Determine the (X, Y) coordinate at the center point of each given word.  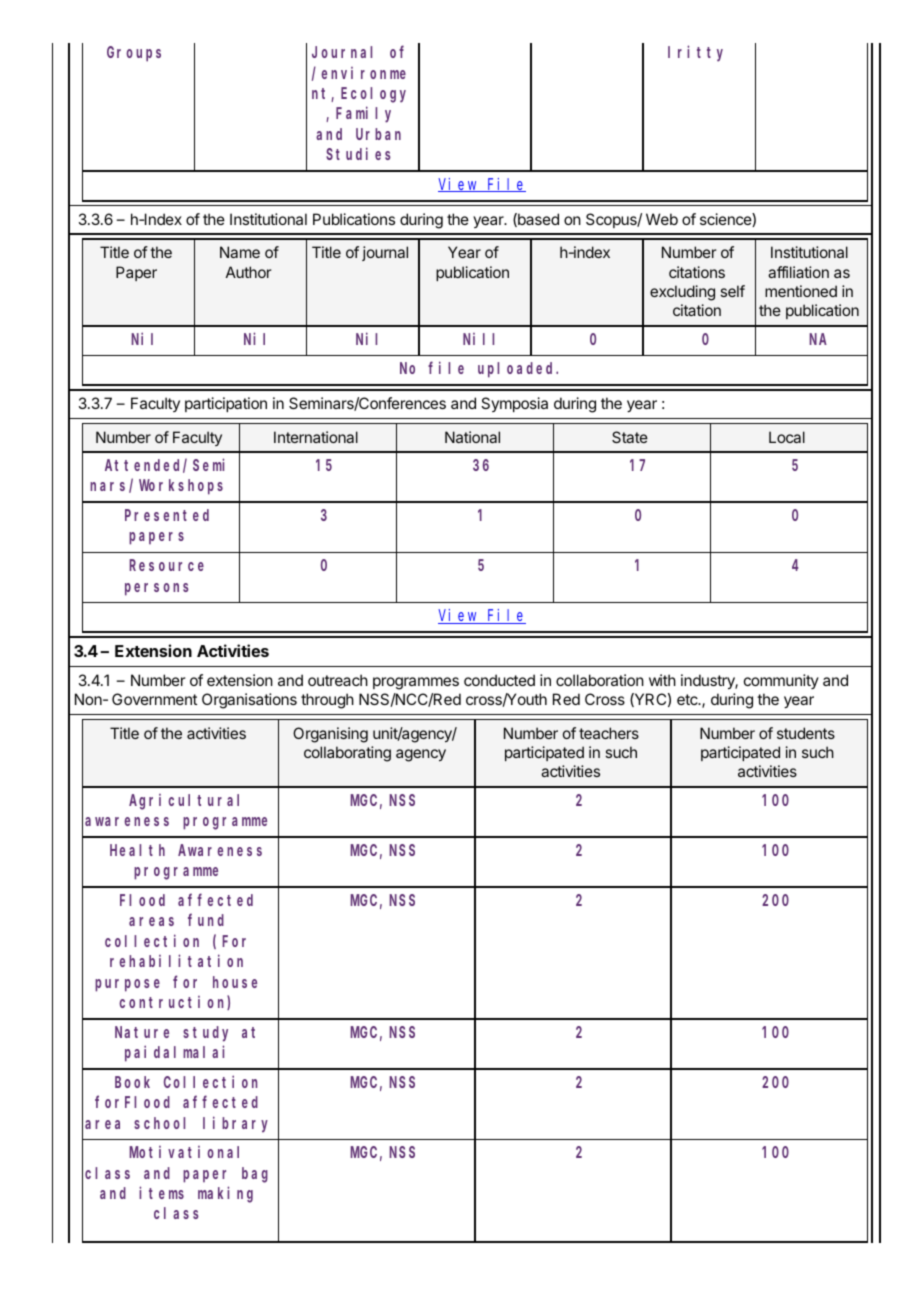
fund (206, 920)
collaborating (347, 754)
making (225, 1194)
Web (662, 219)
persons (157, 589)
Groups (134, 54)
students (806, 733)
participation (226, 404)
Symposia (514, 404)
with (662, 680)
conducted (499, 680)
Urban (378, 134)
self (732, 291)
